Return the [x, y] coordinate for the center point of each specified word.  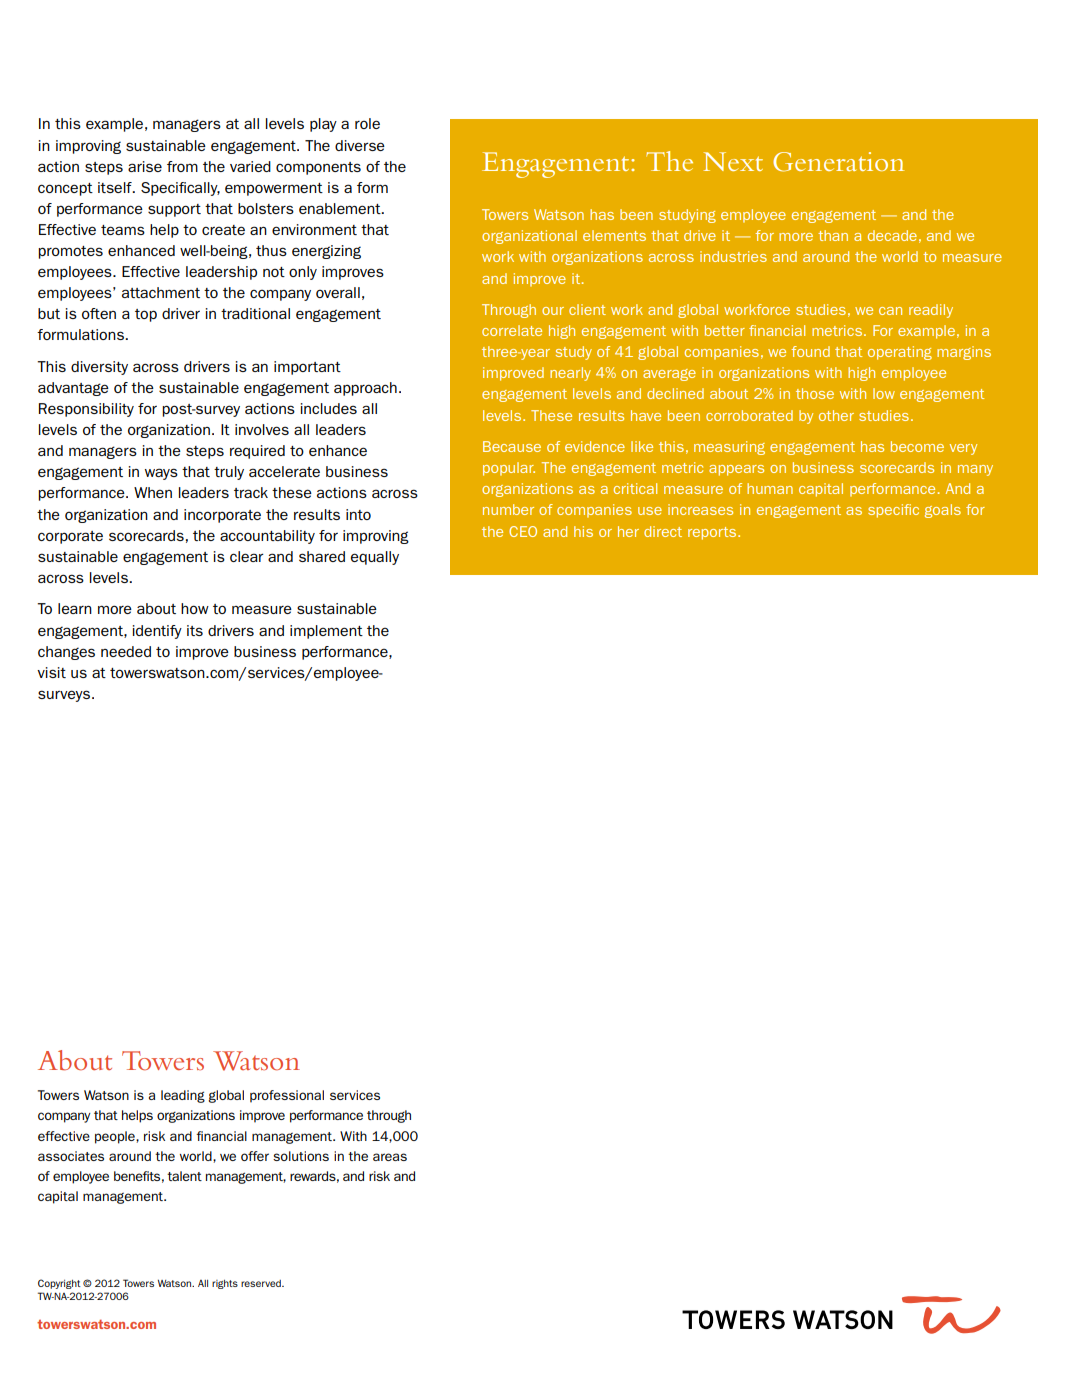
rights [225, 1284]
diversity [99, 368]
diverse [360, 145]
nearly [570, 374]
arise [145, 166]
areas [390, 1157]
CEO [523, 531]
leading [183, 1096]
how [195, 608]
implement [326, 632]
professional [287, 1096]
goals [943, 511]
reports [713, 533]
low [884, 393]
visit [51, 672]
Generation [838, 162]
